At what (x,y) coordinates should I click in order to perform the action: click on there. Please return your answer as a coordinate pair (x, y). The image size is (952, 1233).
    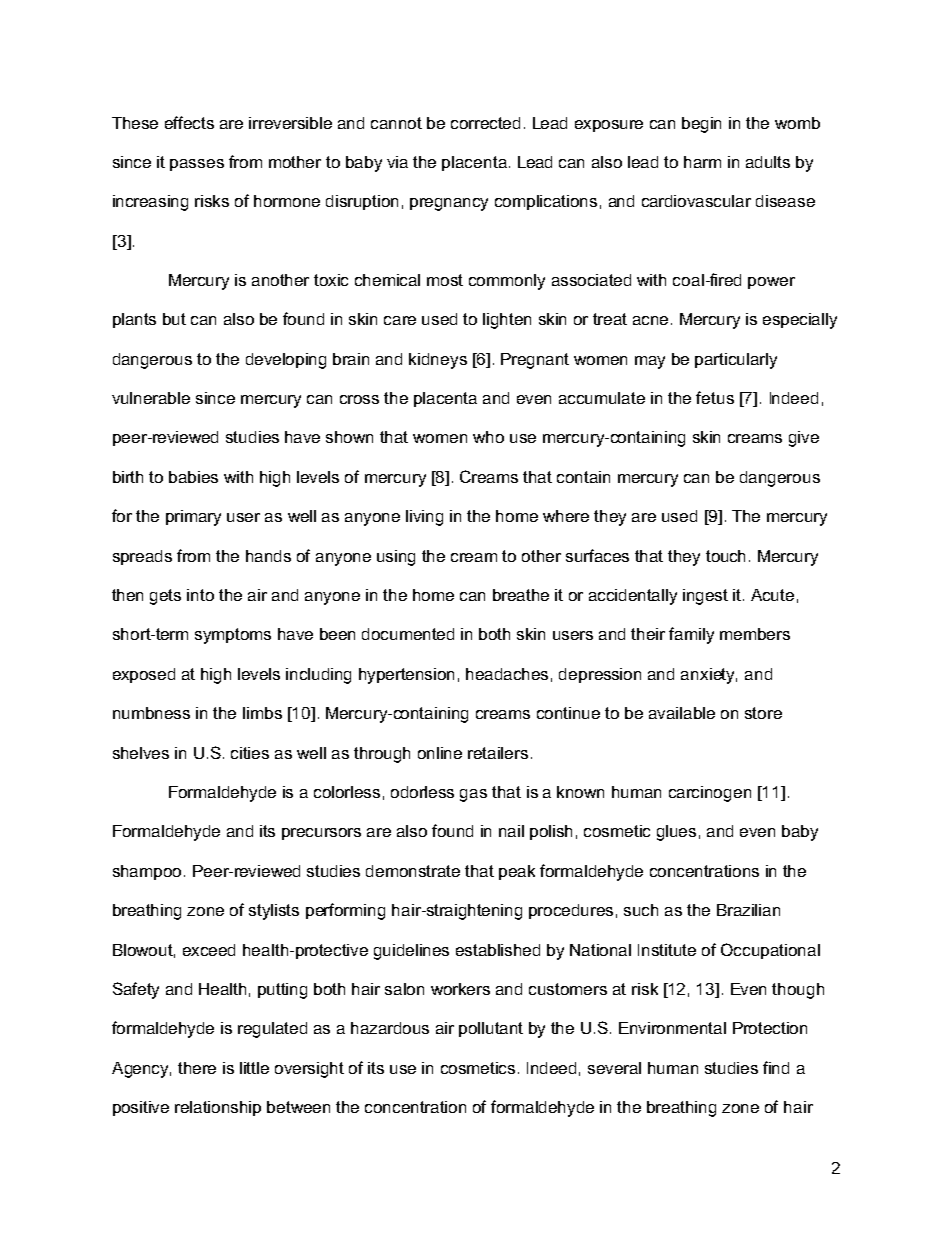
    Looking at the image, I should click on (197, 1068).
